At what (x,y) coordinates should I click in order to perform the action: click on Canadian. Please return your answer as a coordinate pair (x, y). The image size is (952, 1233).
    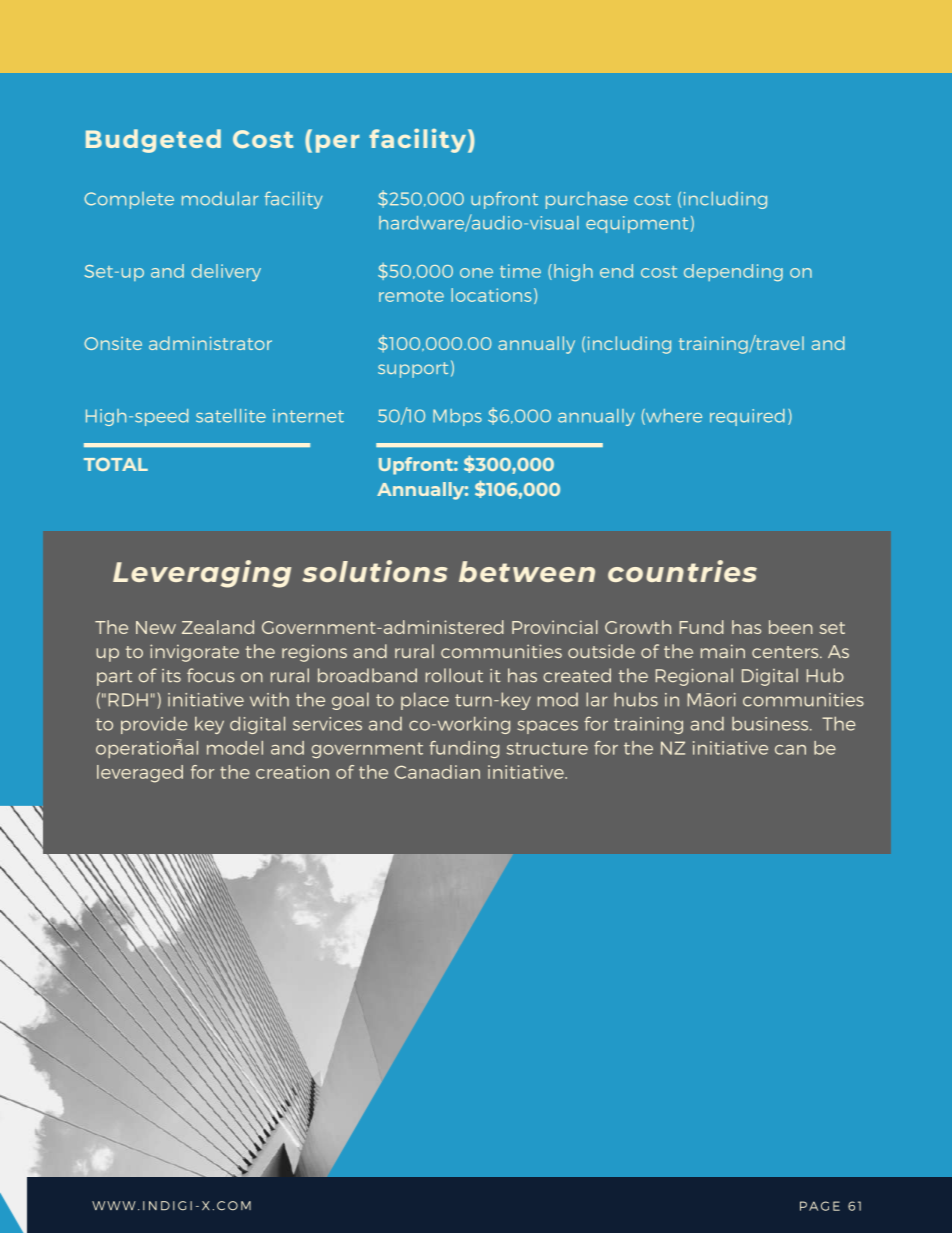
    Looking at the image, I should click on (437, 772).
